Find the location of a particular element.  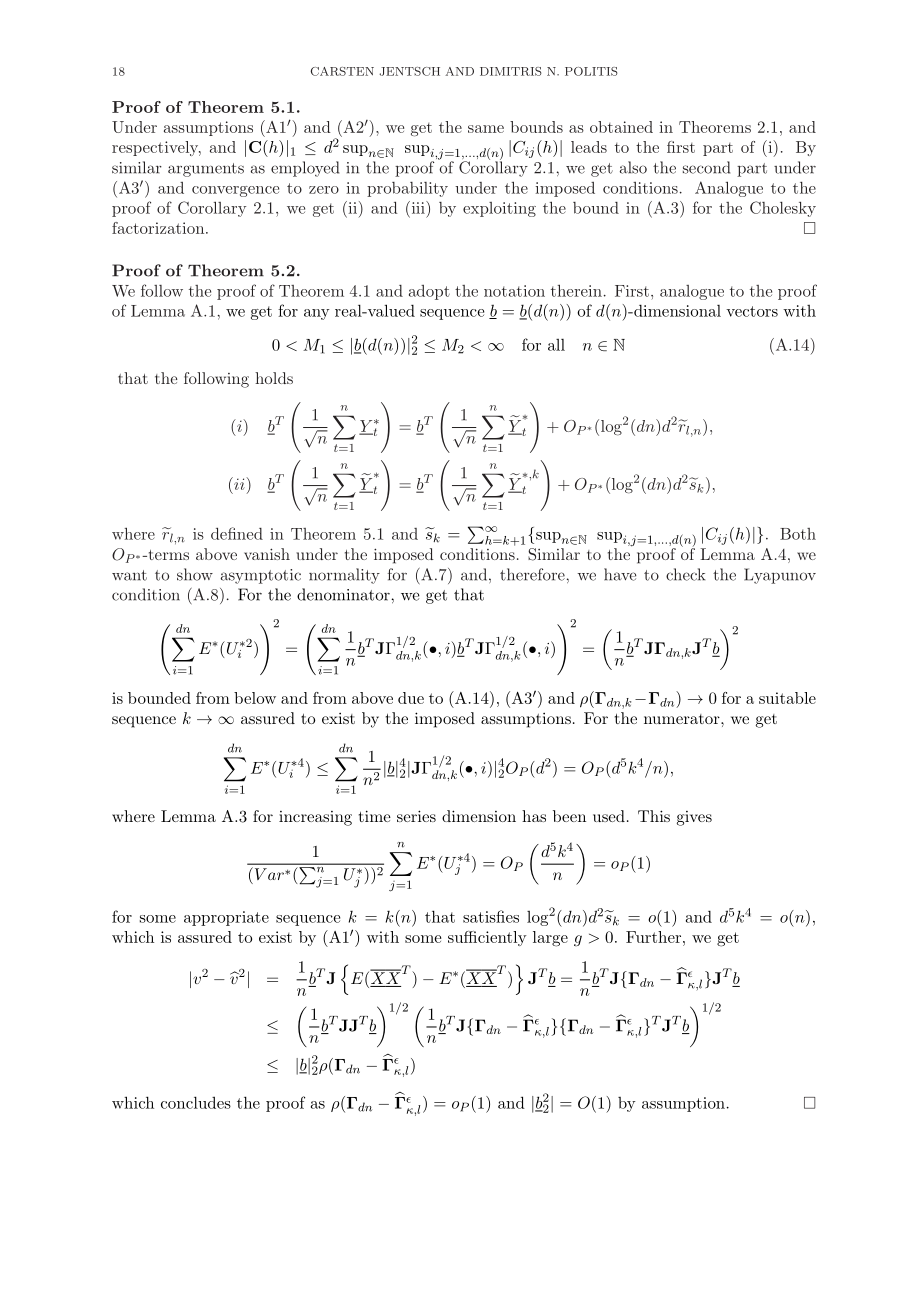

same is located at coordinates (486, 129).
